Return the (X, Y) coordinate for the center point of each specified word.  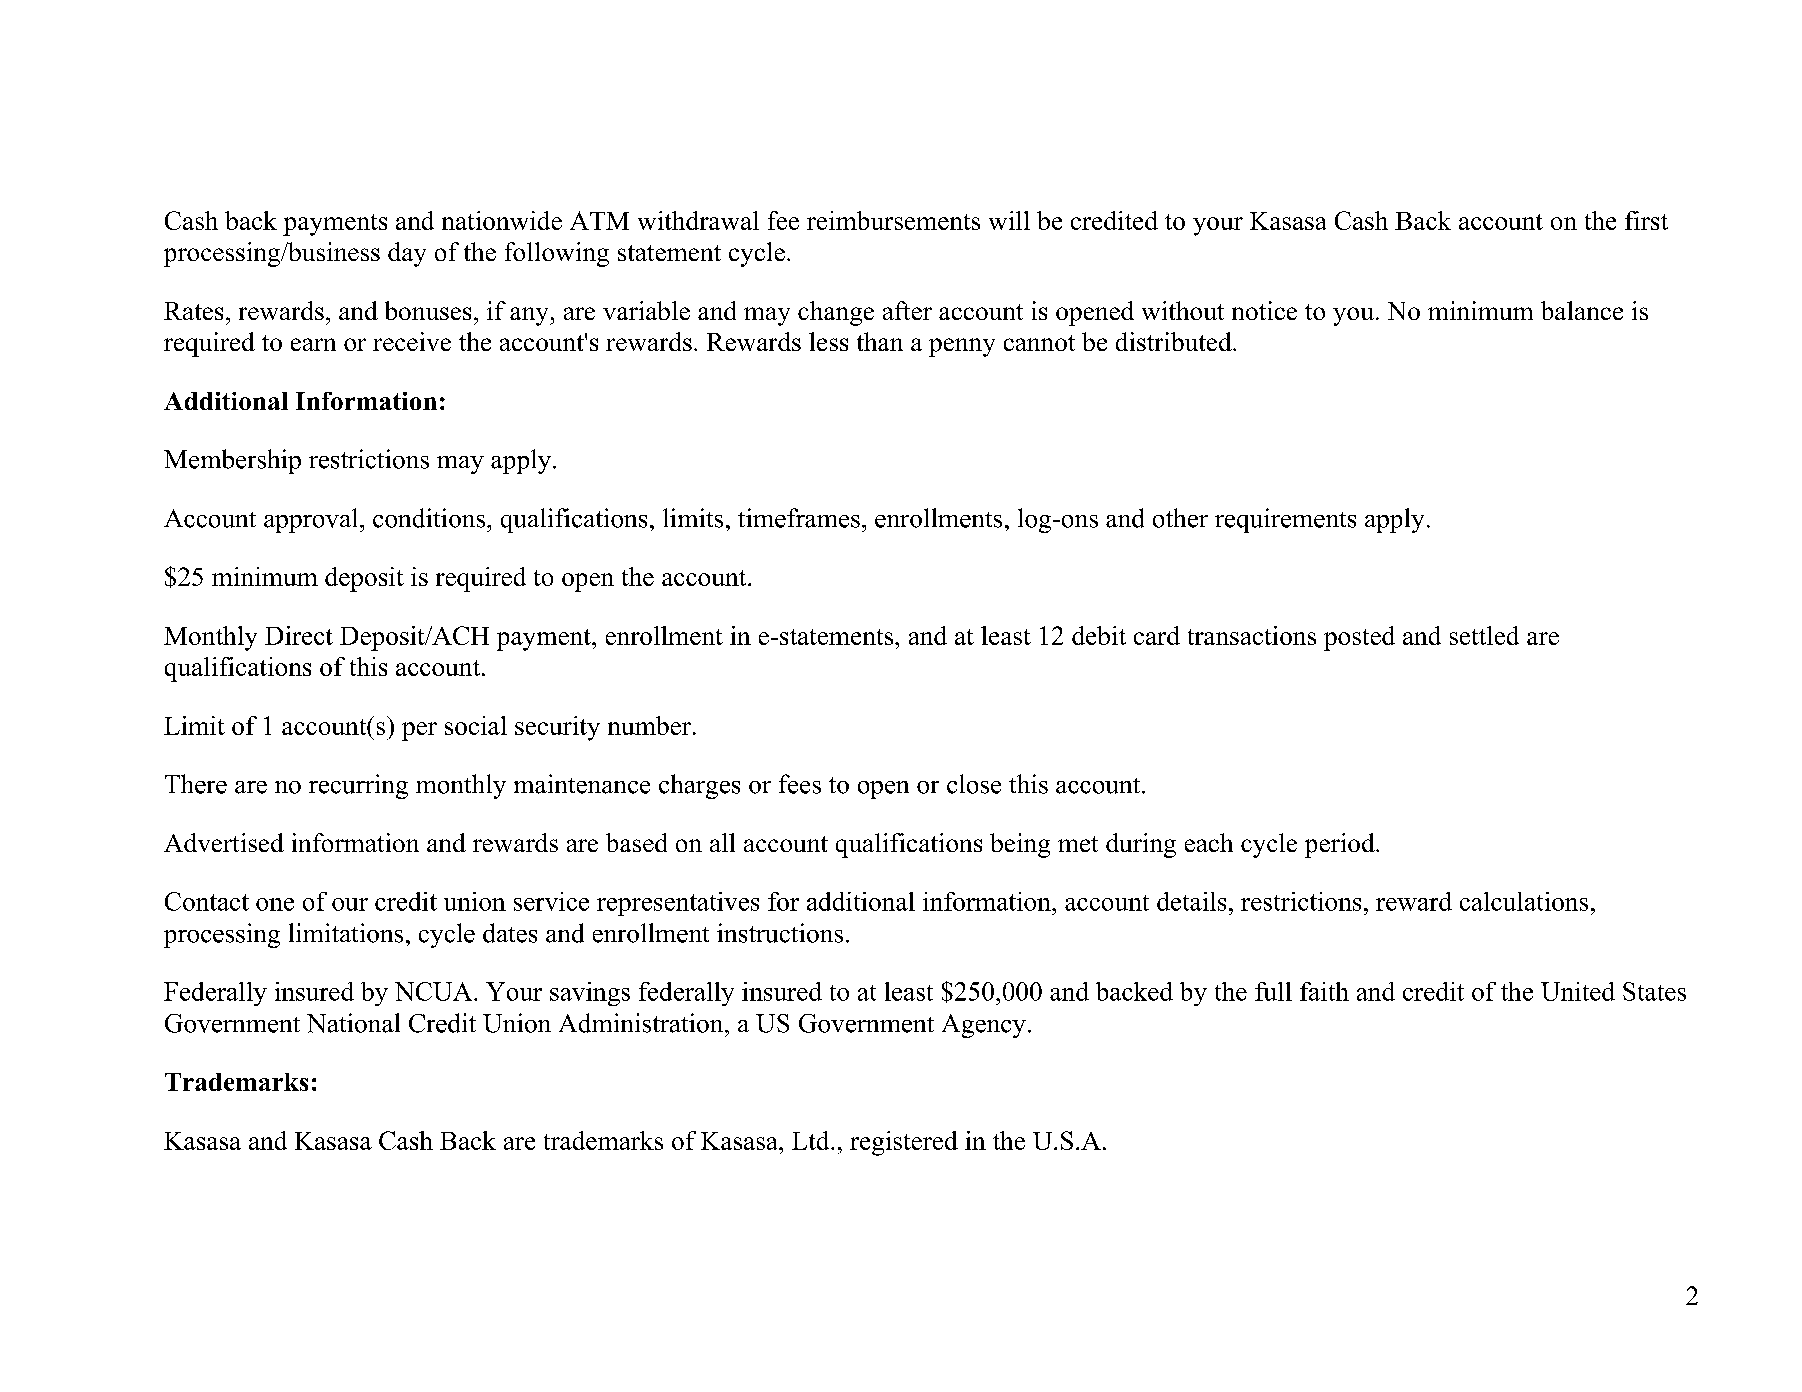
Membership (232, 461)
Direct (299, 635)
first (1646, 220)
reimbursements (893, 220)
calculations (1524, 901)
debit (1099, 635)
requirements (1285, 520)
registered (904, 1143)
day (407, 254)
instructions (780, 933)
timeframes (799, 518)
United (1578, 991)
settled (1484, 635)
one (275, 904)
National (353, 1023)
